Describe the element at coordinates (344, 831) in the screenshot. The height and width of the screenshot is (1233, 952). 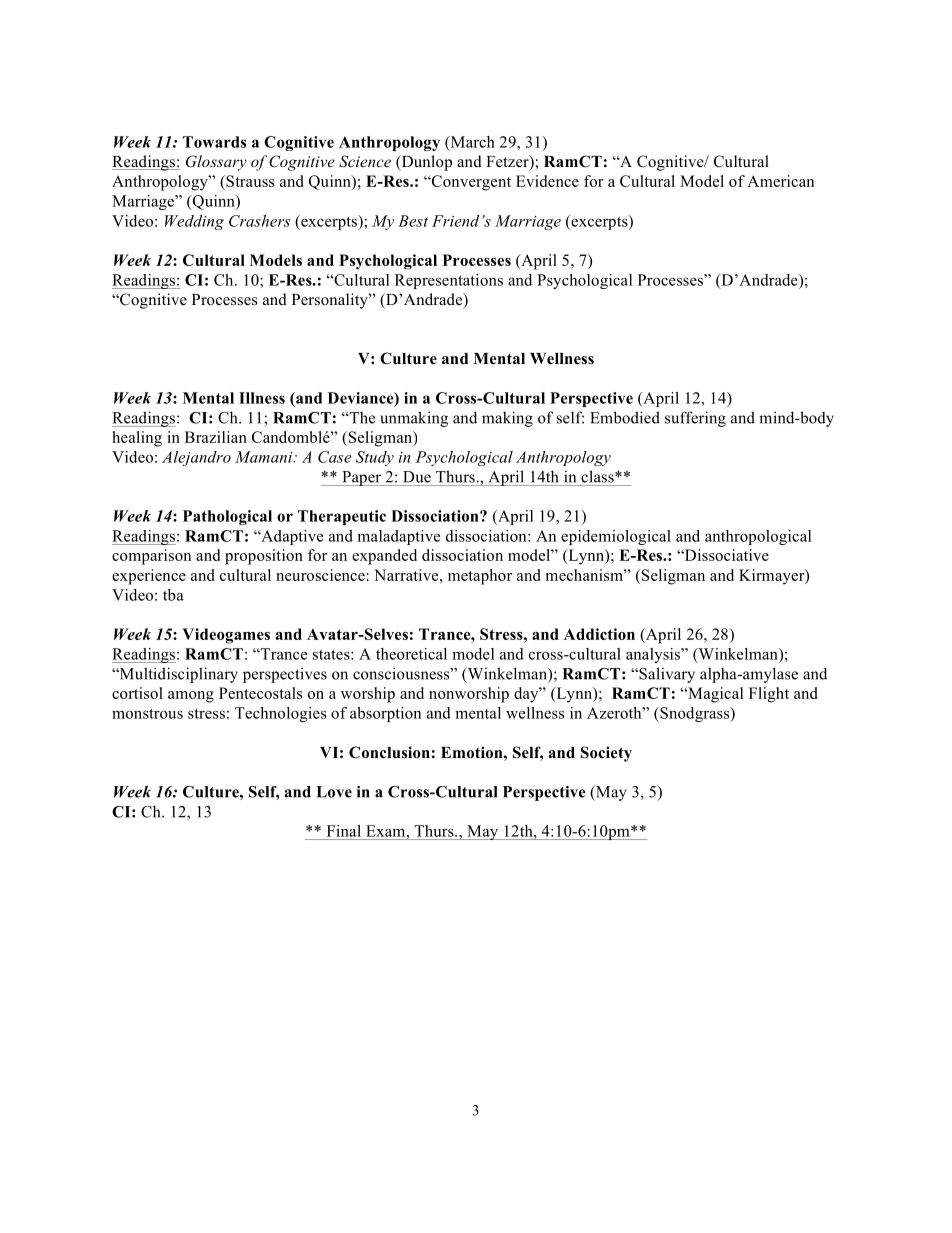
I see `Final` at that location.
